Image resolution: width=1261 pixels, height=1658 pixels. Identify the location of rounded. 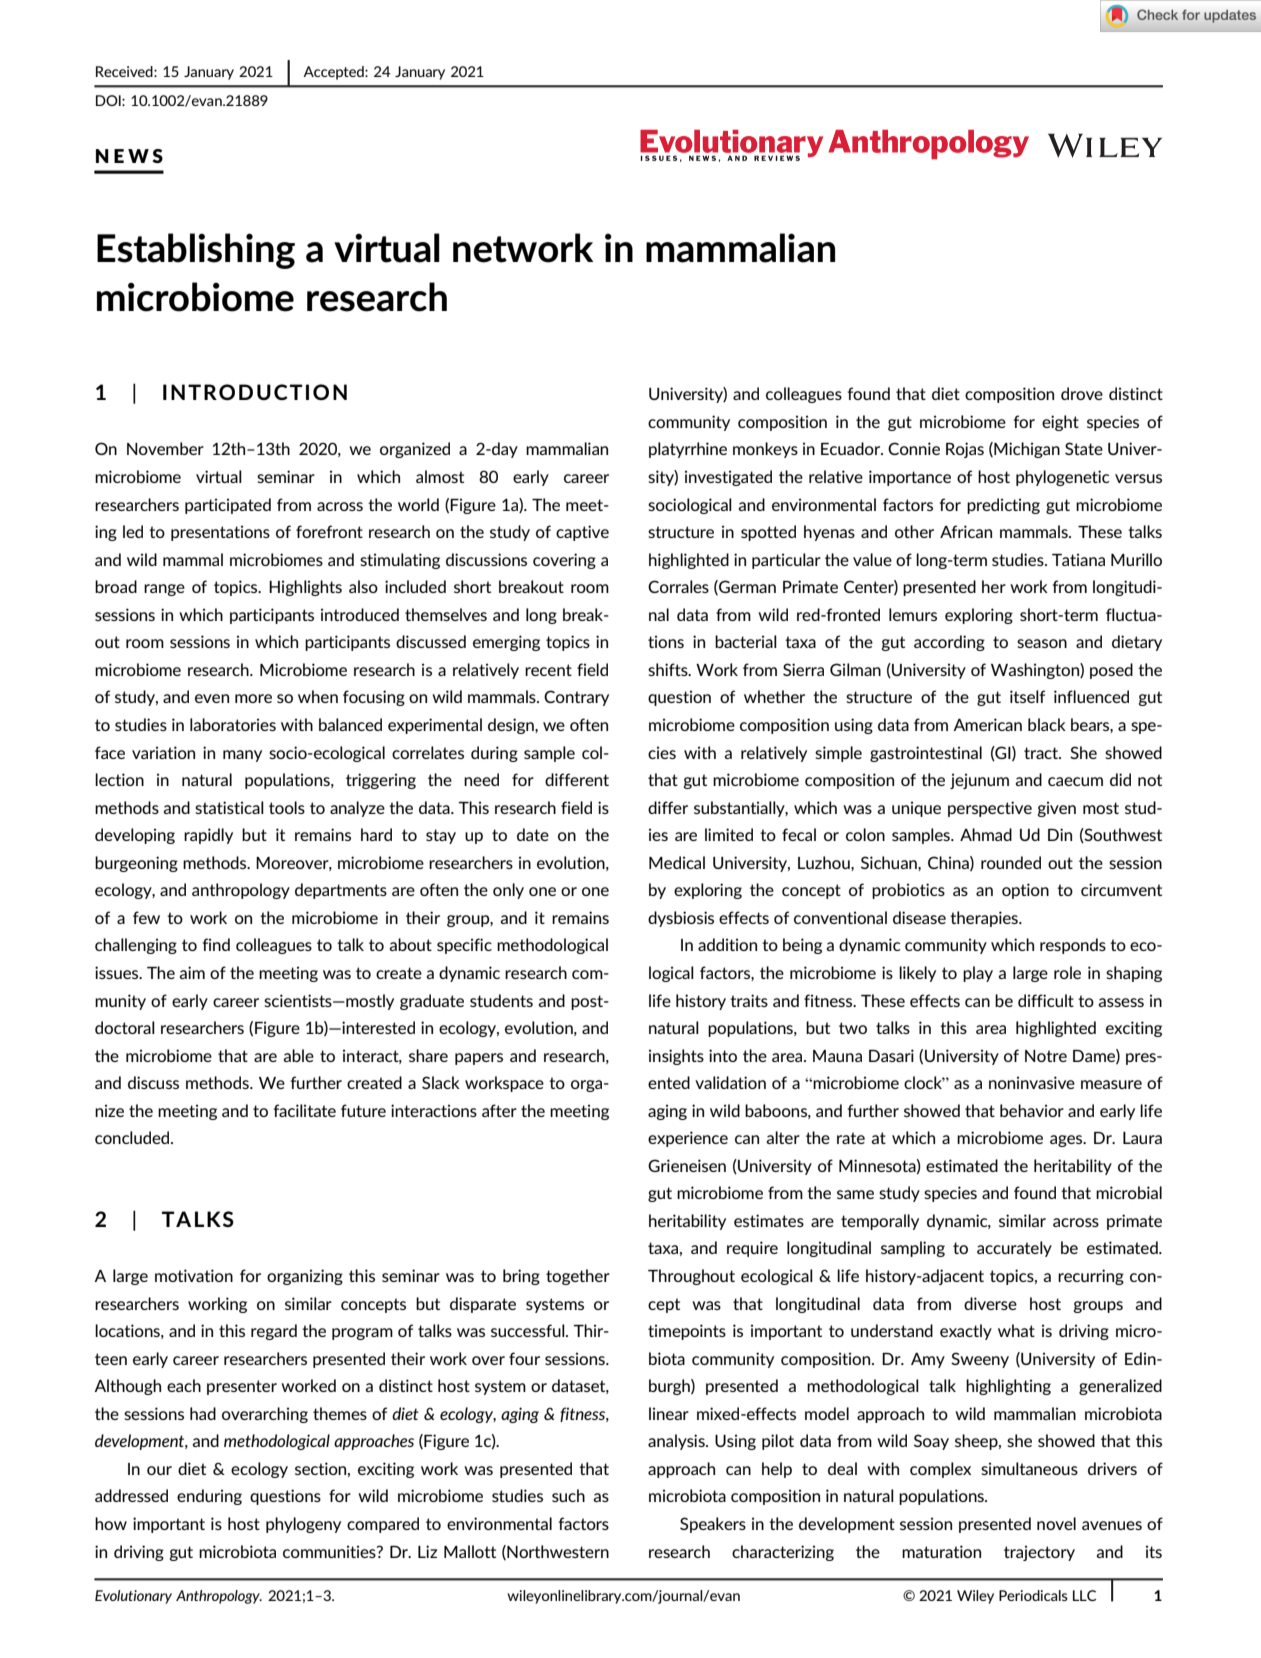
(1011, 862).
